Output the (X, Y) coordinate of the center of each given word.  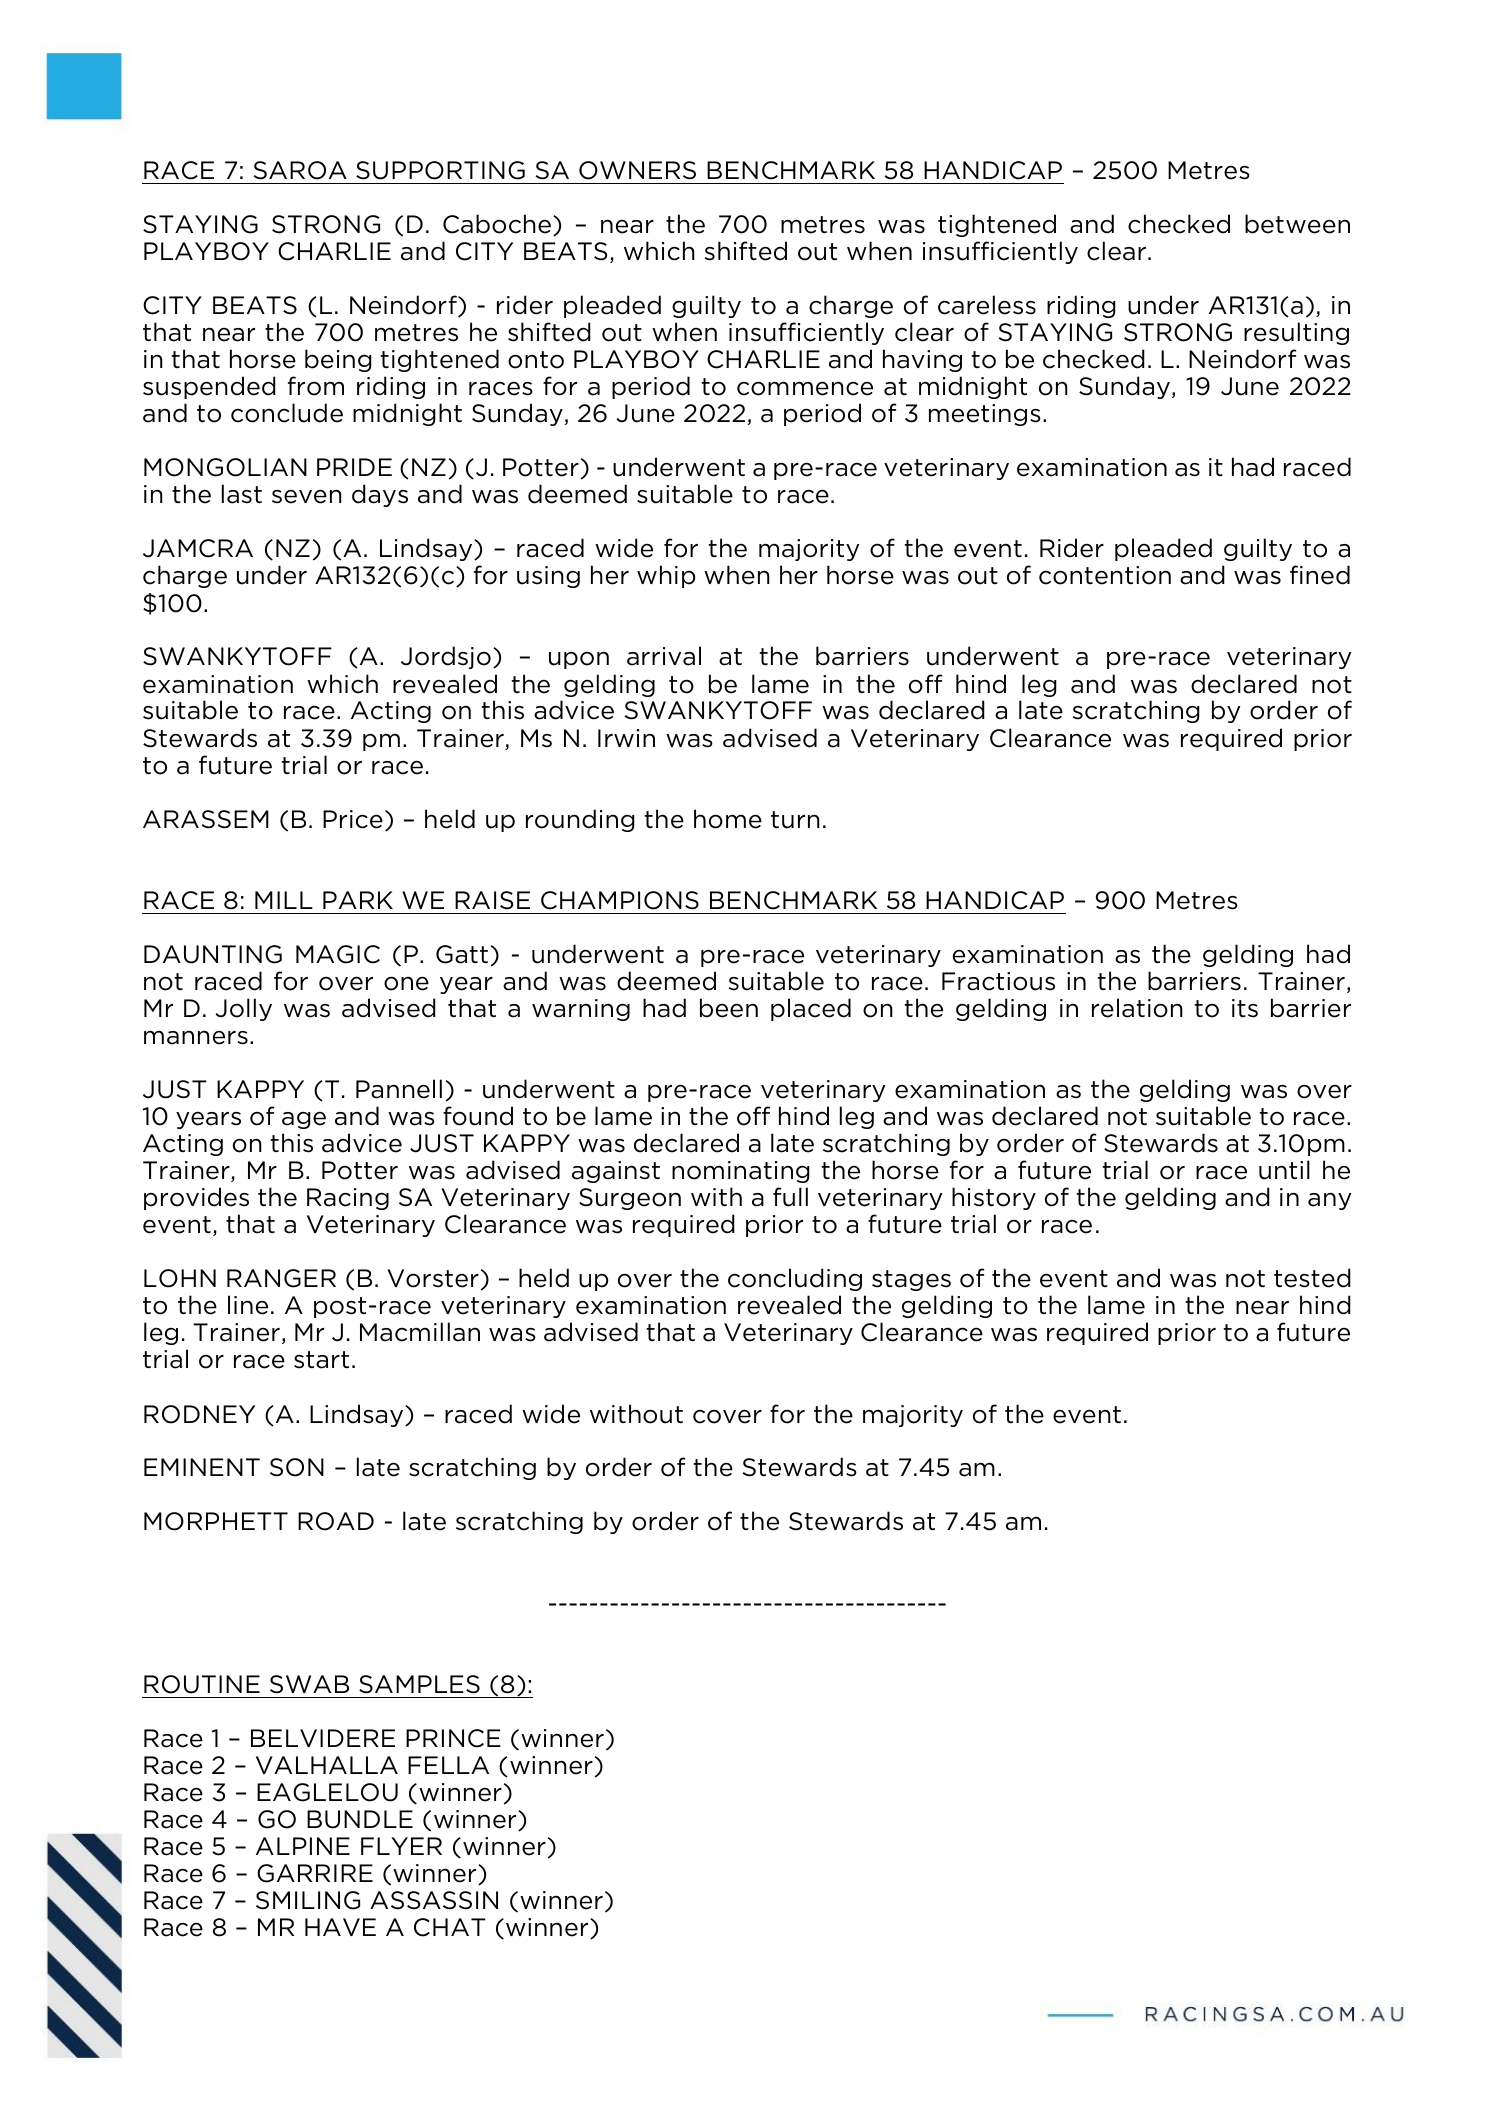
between (1297, 224)
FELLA (448, 1765)
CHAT (450, 1927)
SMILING (308, 1900)
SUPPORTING (440, 170)
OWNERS (637, 170)
